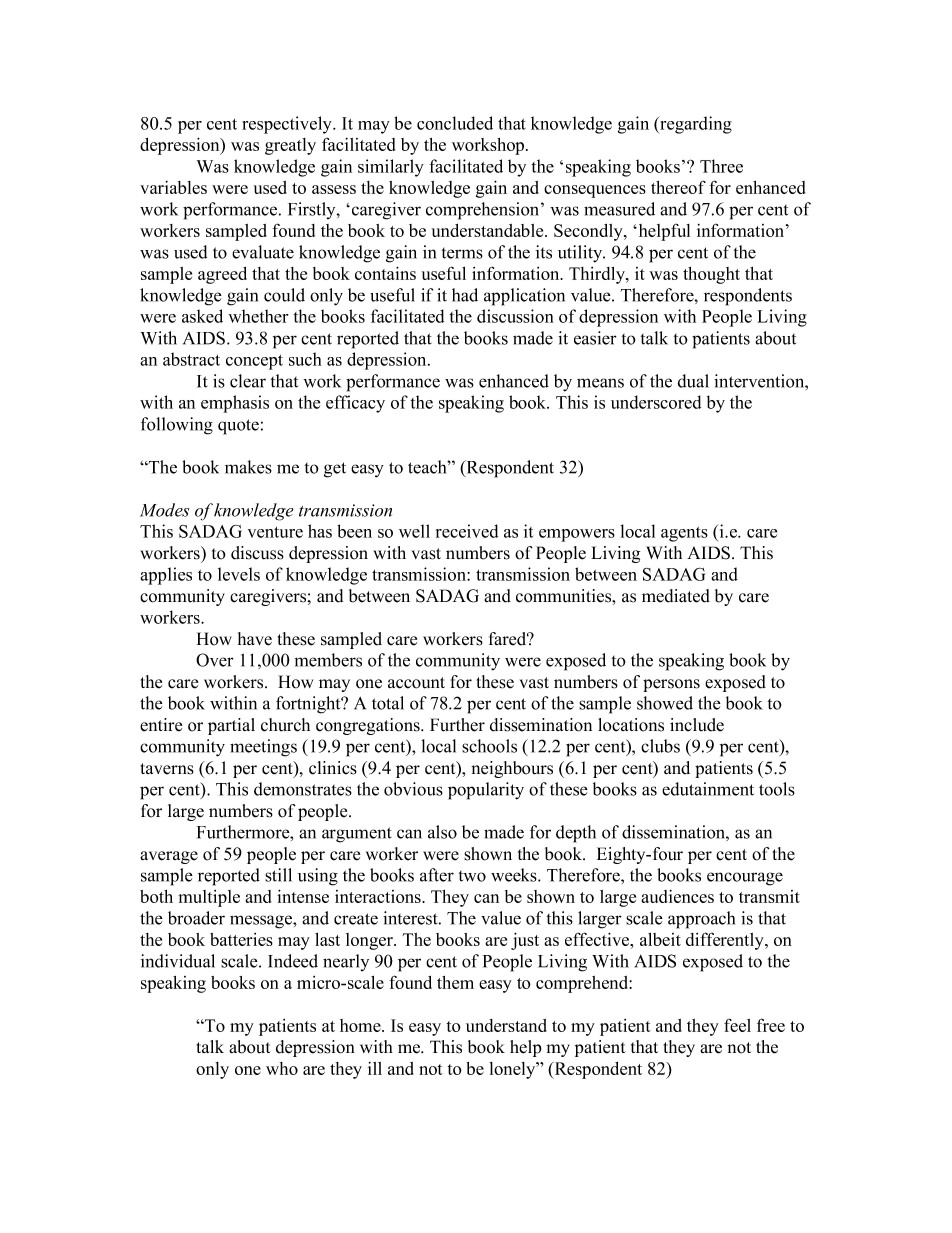  What do you see at coordinates (455, 123) in the page?
I see `concluded` at bounding box center [455, 123].
